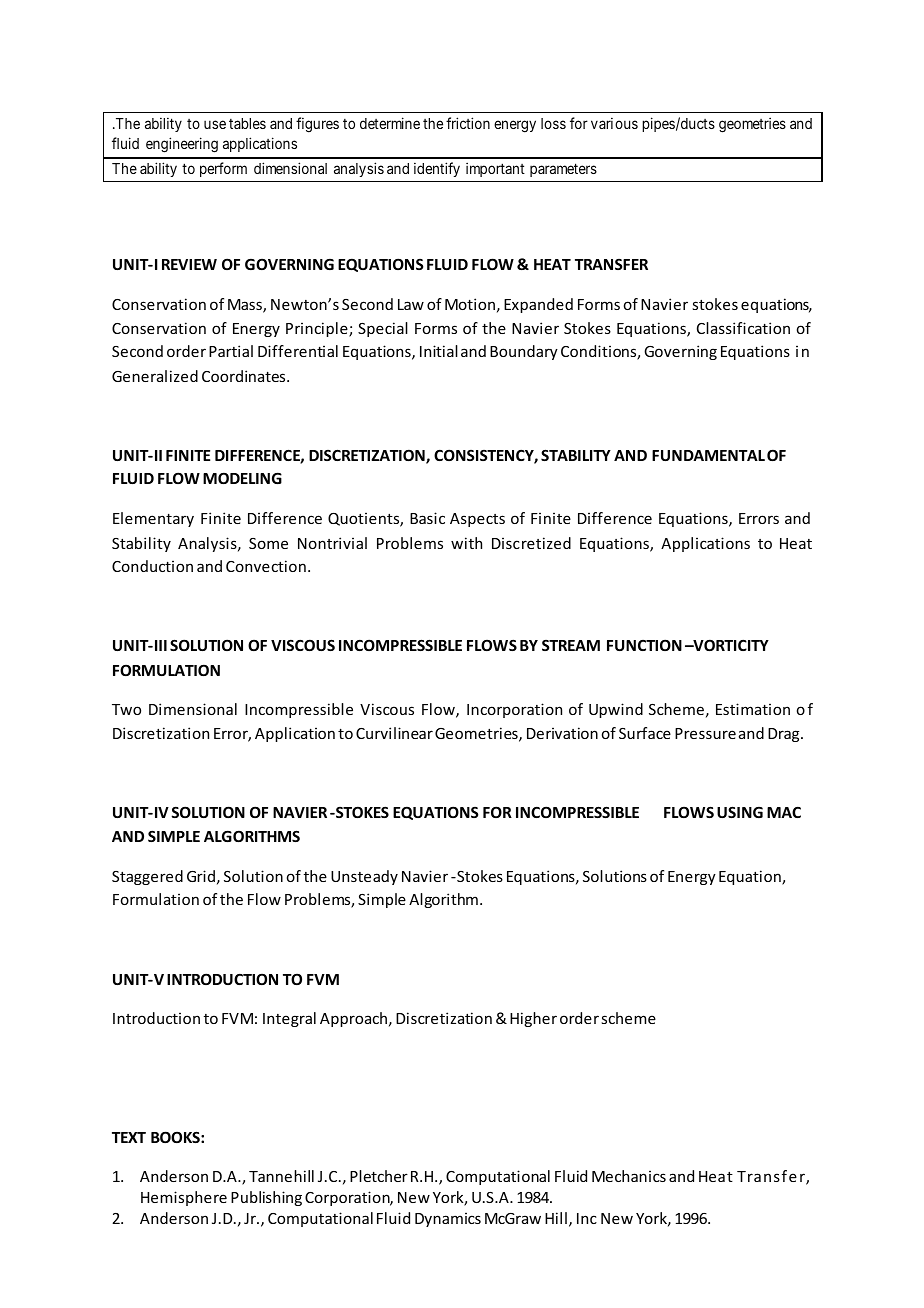 This screenshot has height=1308, width=924. Describe the element at coordinates (614, 123) in the screenshot. I see `various` at that location.
